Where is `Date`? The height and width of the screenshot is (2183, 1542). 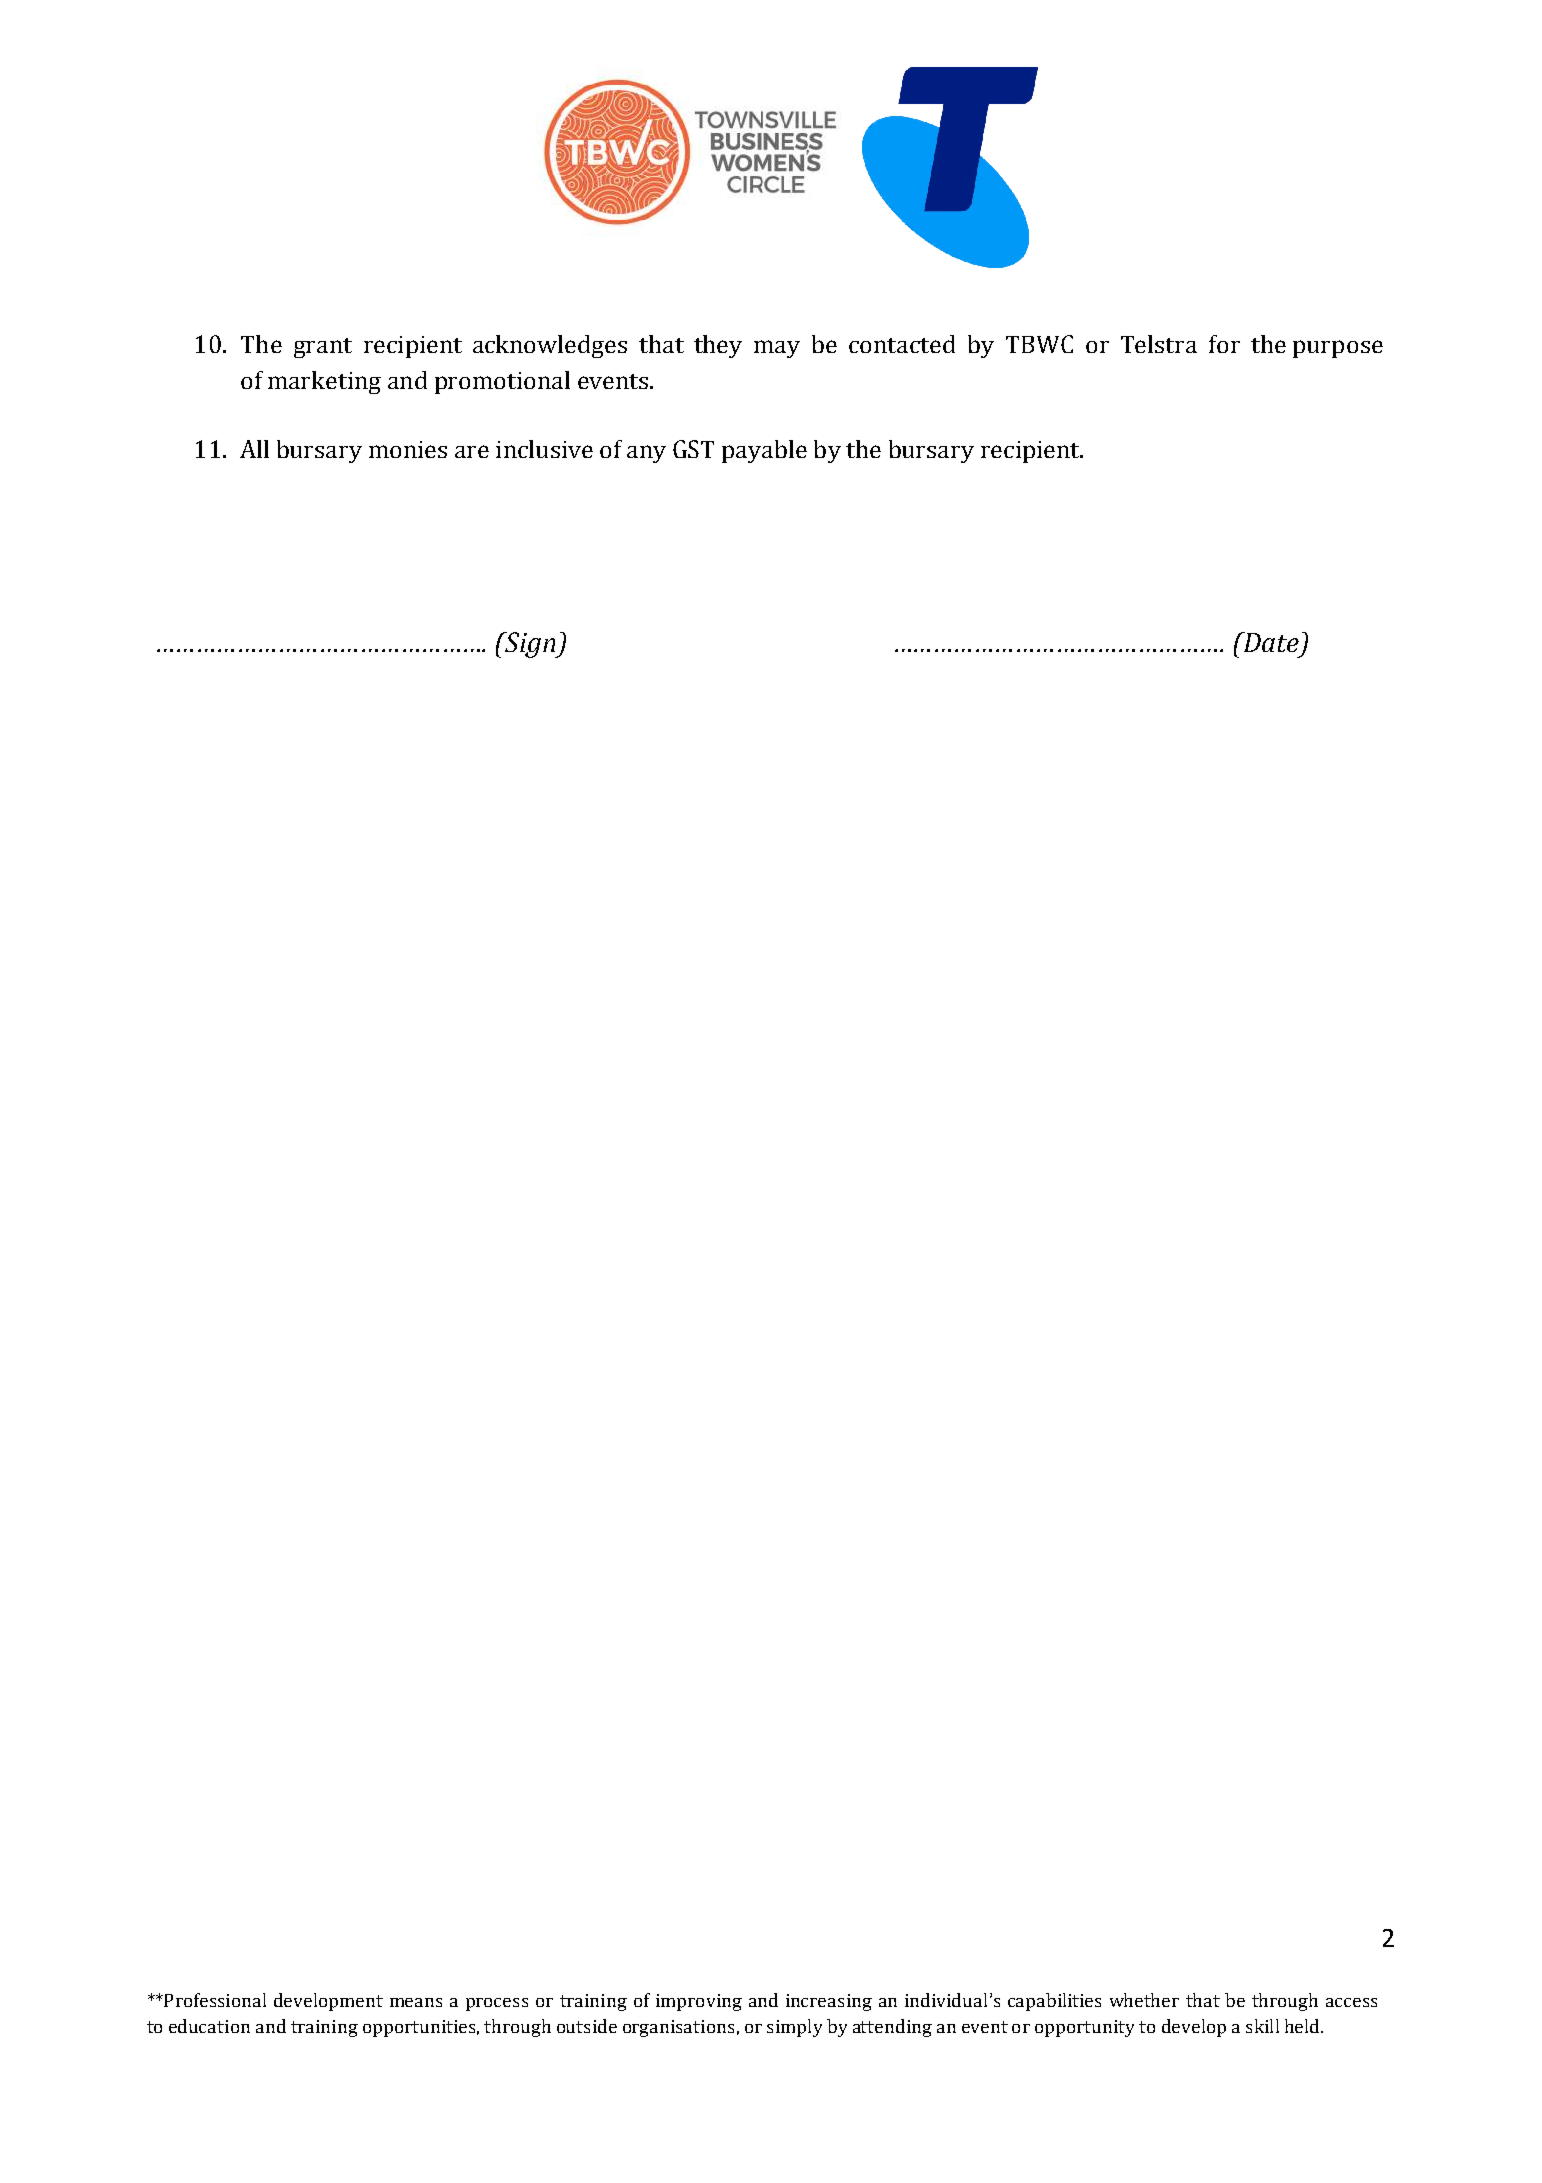
Date is located at coordinates (1270, 642).
